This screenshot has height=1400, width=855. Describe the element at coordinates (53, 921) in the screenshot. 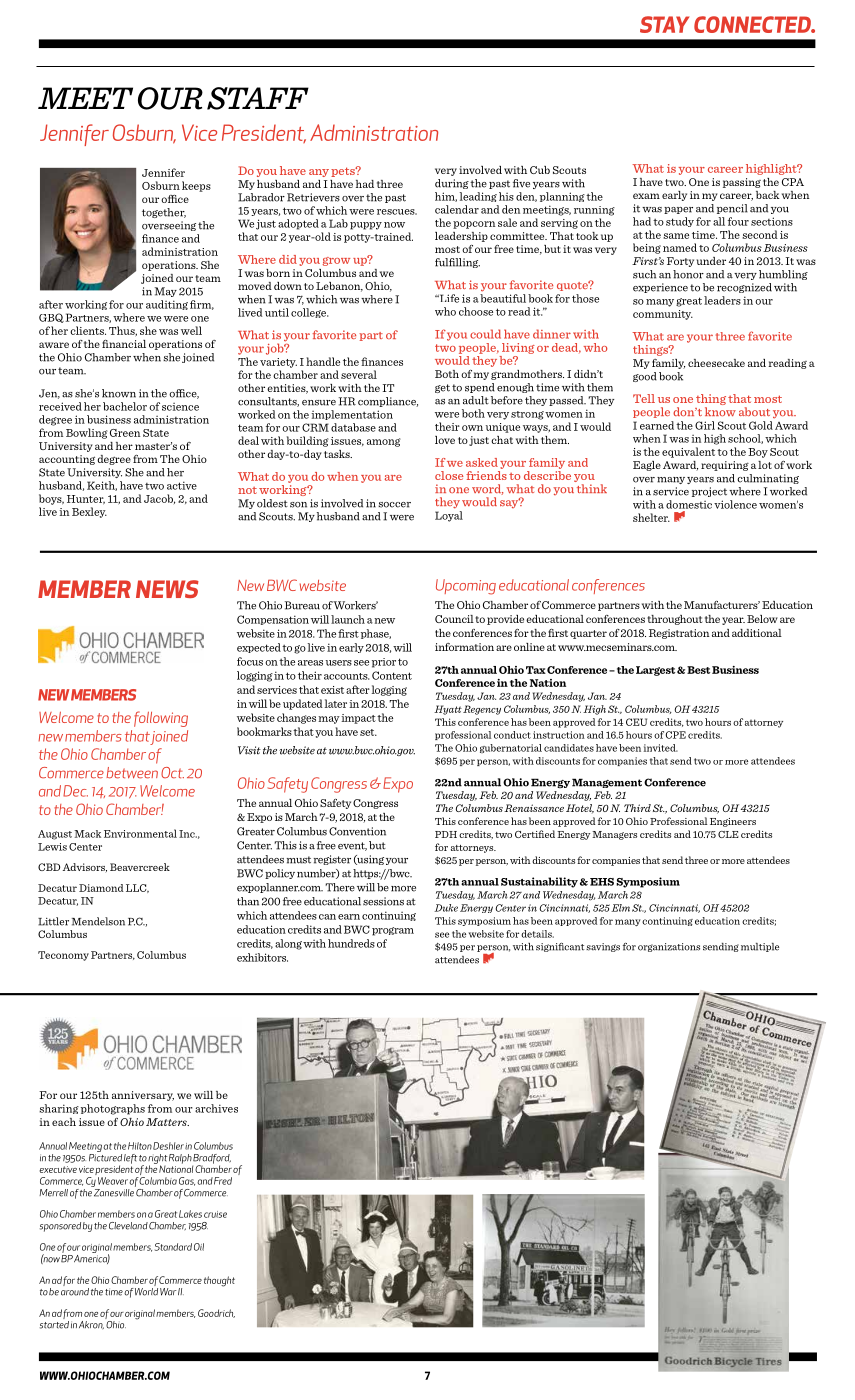

I see `Littler` at that location.
